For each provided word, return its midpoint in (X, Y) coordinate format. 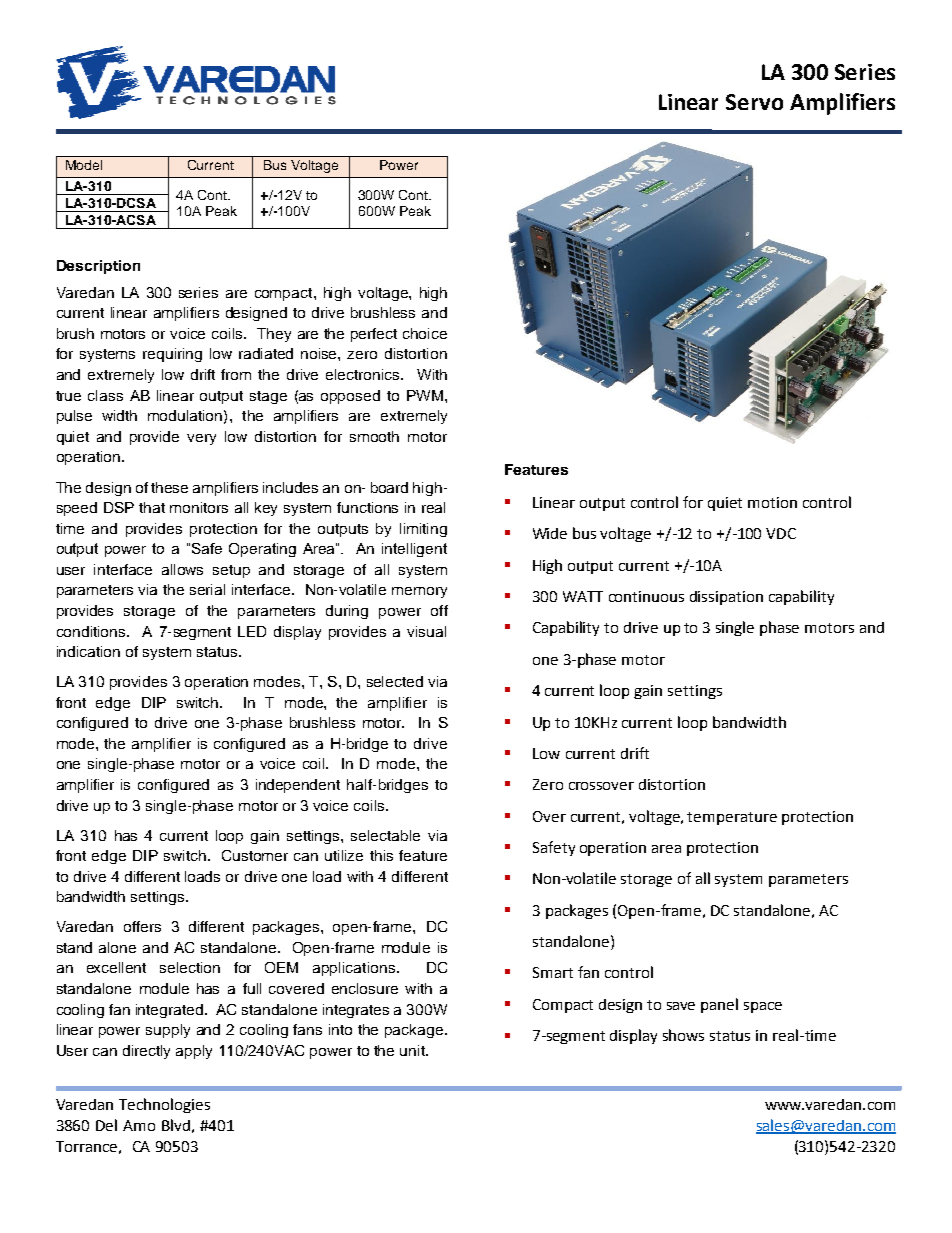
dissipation (726, 598)
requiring (172, 355)
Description (98, 267)
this (381, 855)
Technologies (164, 1105)
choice (425, 333)
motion (772, 502)
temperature (732, 818)
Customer (255, 855)
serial (207, 589)
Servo (754, 102)
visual (426, 631)
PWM (425, 395)
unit (413, 1050)
